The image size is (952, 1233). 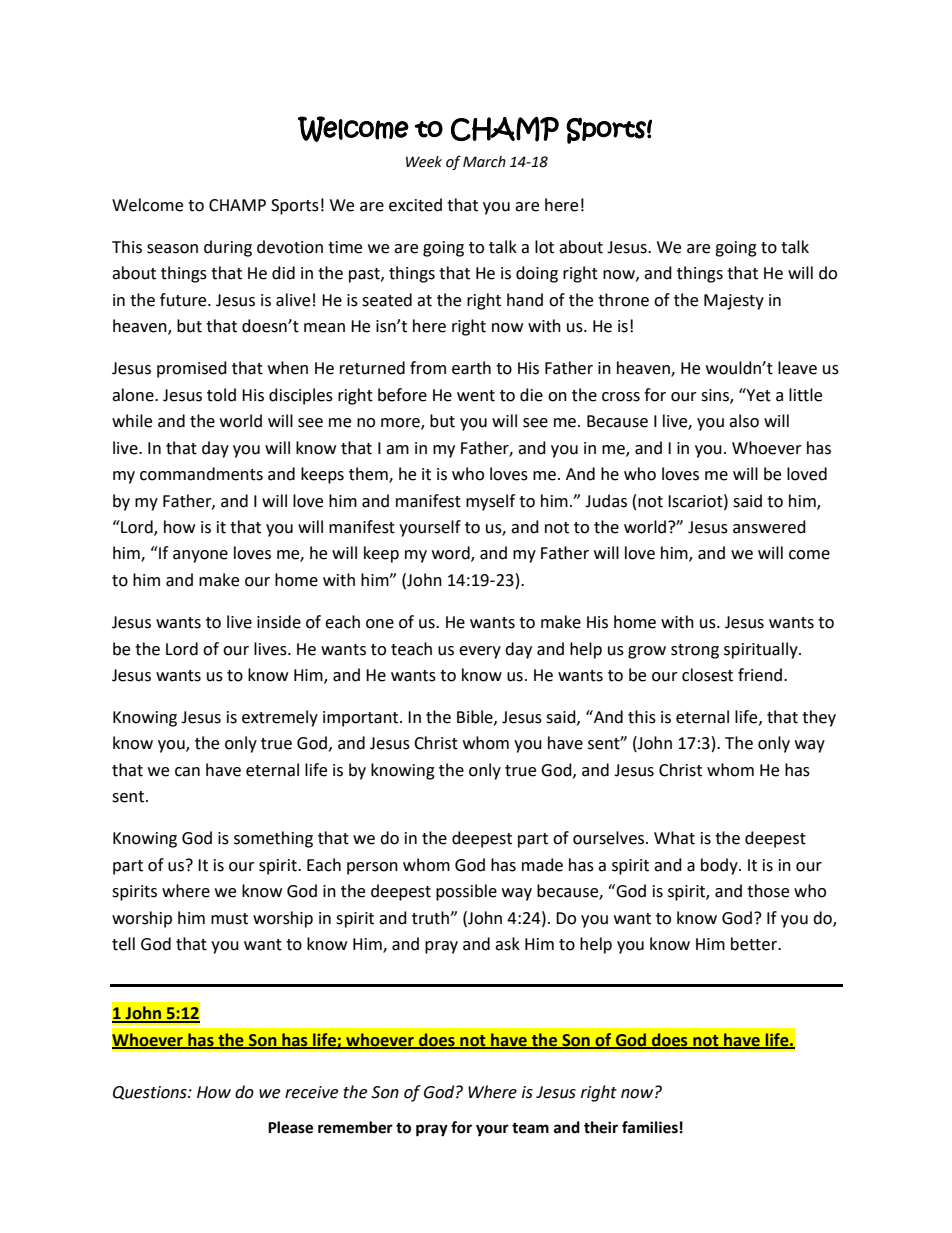 I want to click on must, so click(x=229, y=919).
